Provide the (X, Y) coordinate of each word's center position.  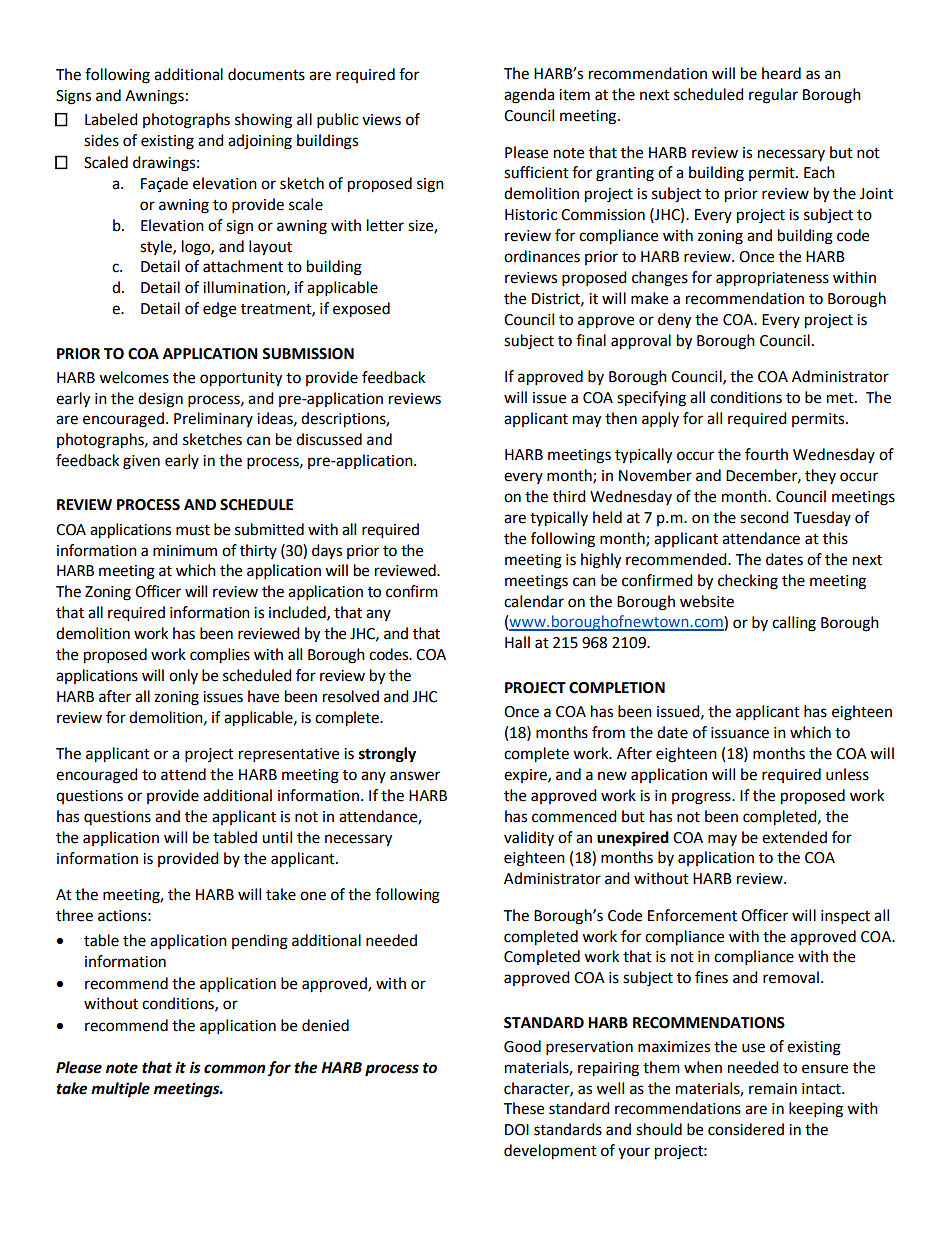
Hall (517, 642)
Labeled (111, 119)
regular (773, 96)
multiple (120, 1090)
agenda (529, 96)
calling (794, 624)
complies (220, 656)
